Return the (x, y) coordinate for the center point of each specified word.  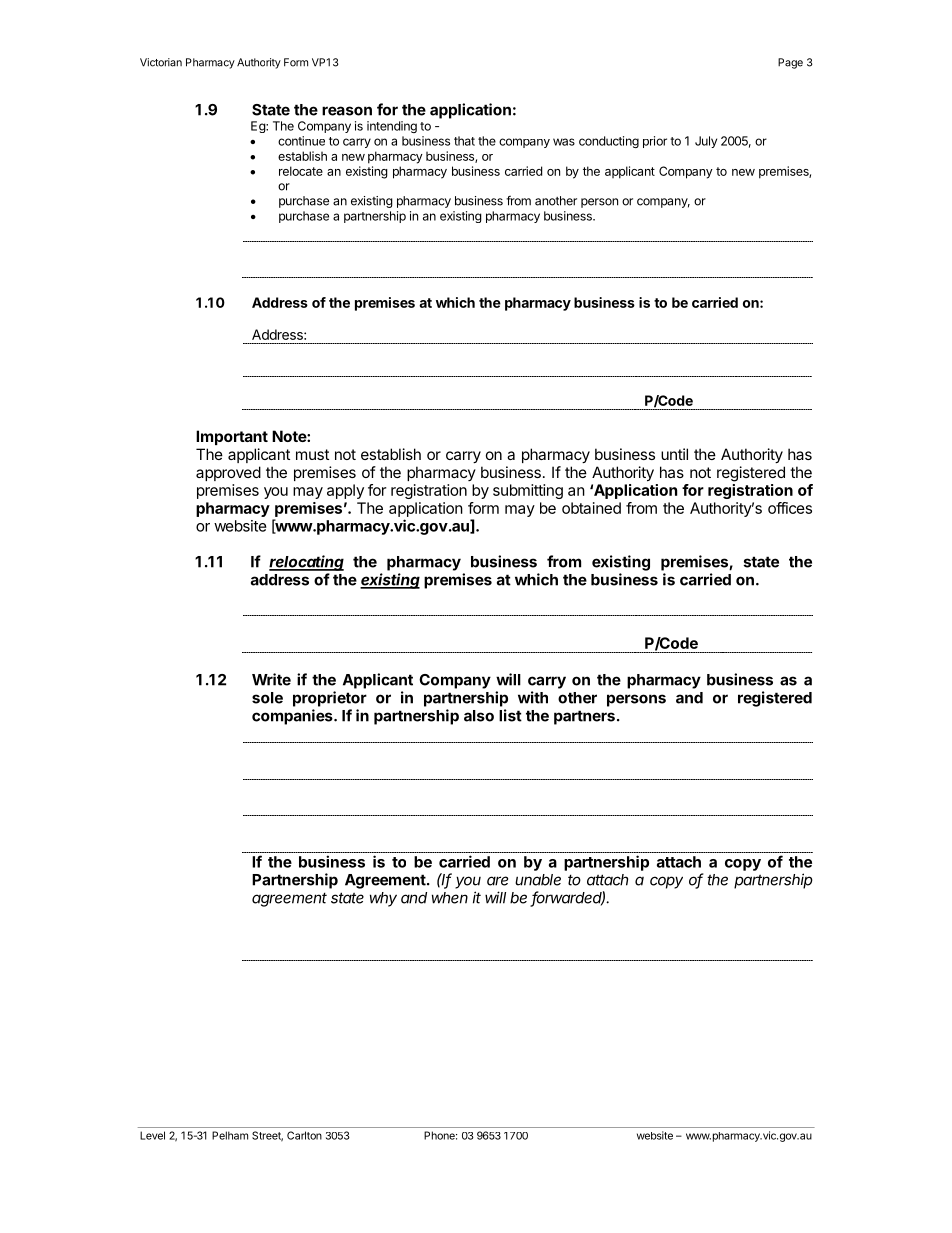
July (706, 142)
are (497, 881)
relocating (306, 563)
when (450, 898)
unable (538, 880)
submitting (528, 491)
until (674, 454)
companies (293, 717)
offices (790, 508)
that (464, 141)
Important (232, 437)
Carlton (304, 1135)
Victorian (161, 62)
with (533, 697)
